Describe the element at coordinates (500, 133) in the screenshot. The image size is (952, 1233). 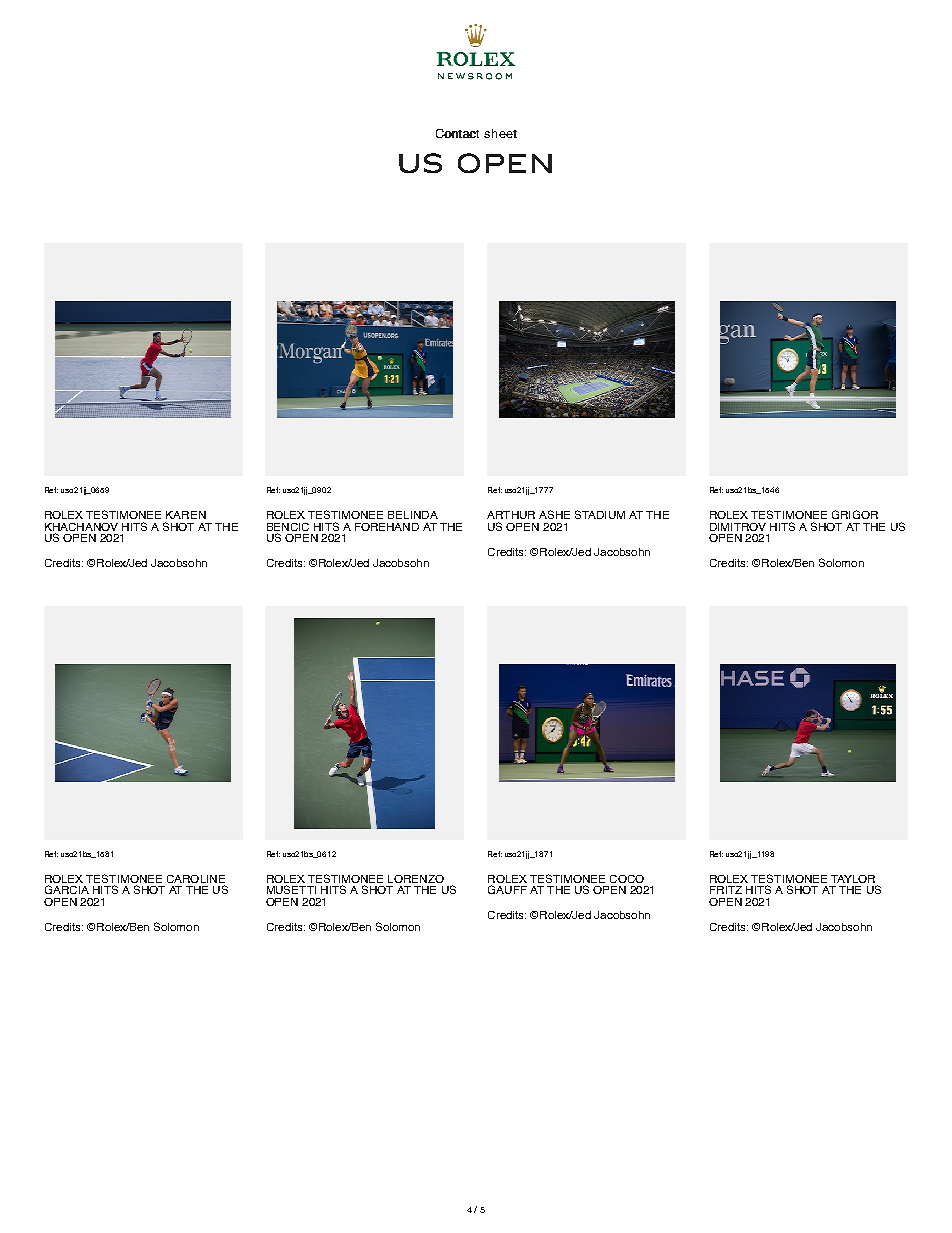
I see `sheet` at that location.
